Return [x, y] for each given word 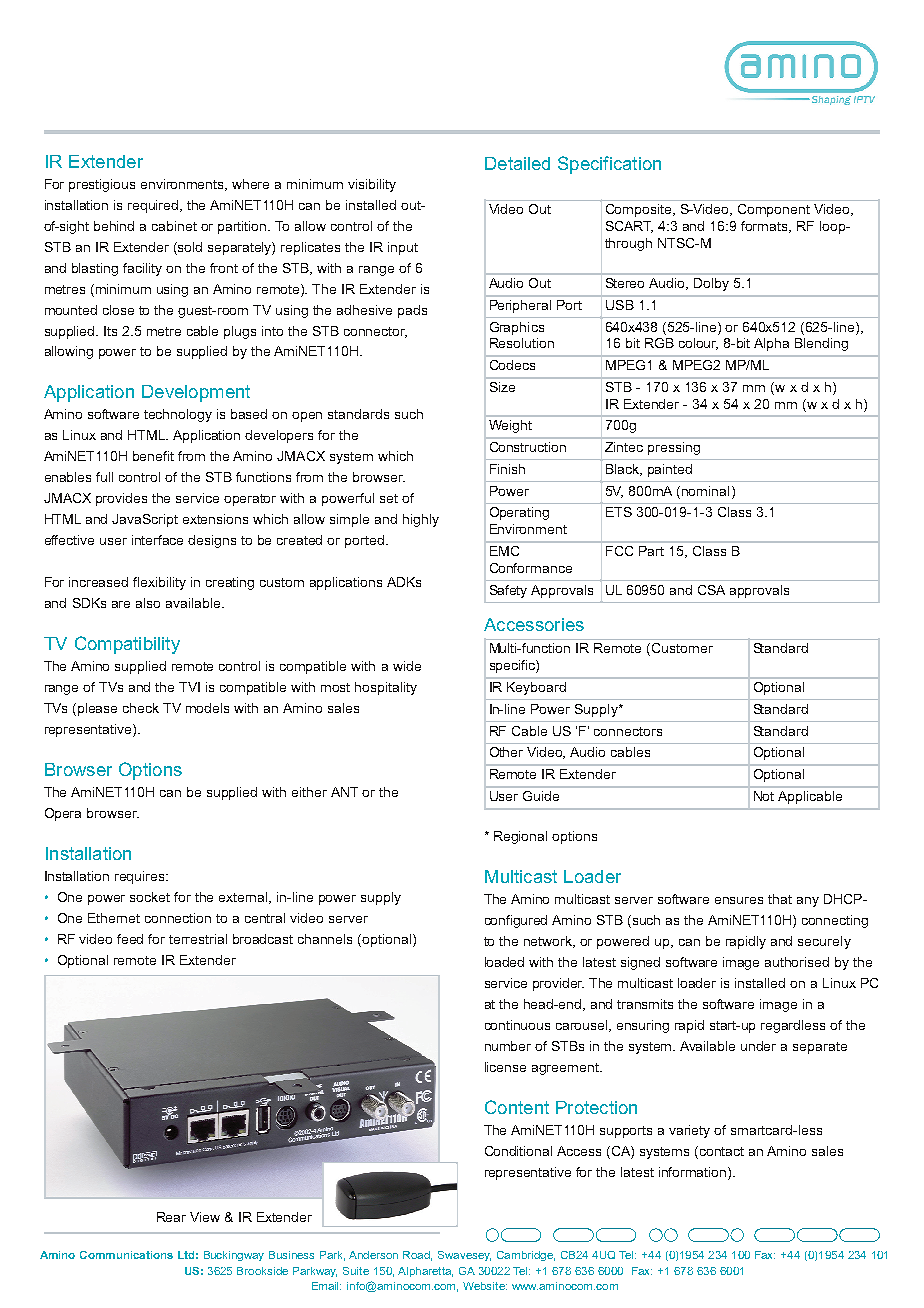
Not [764, 796]
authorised [797, 962]
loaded [504, 962]
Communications [126, 1255]
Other [506, 752]
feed [130, 939]
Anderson [373, 1255]
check [141, 708]
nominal [705, 491]
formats [765, 227]
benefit [153, 456]
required [154, 206]
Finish [507, 469]
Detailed [517, 163]
